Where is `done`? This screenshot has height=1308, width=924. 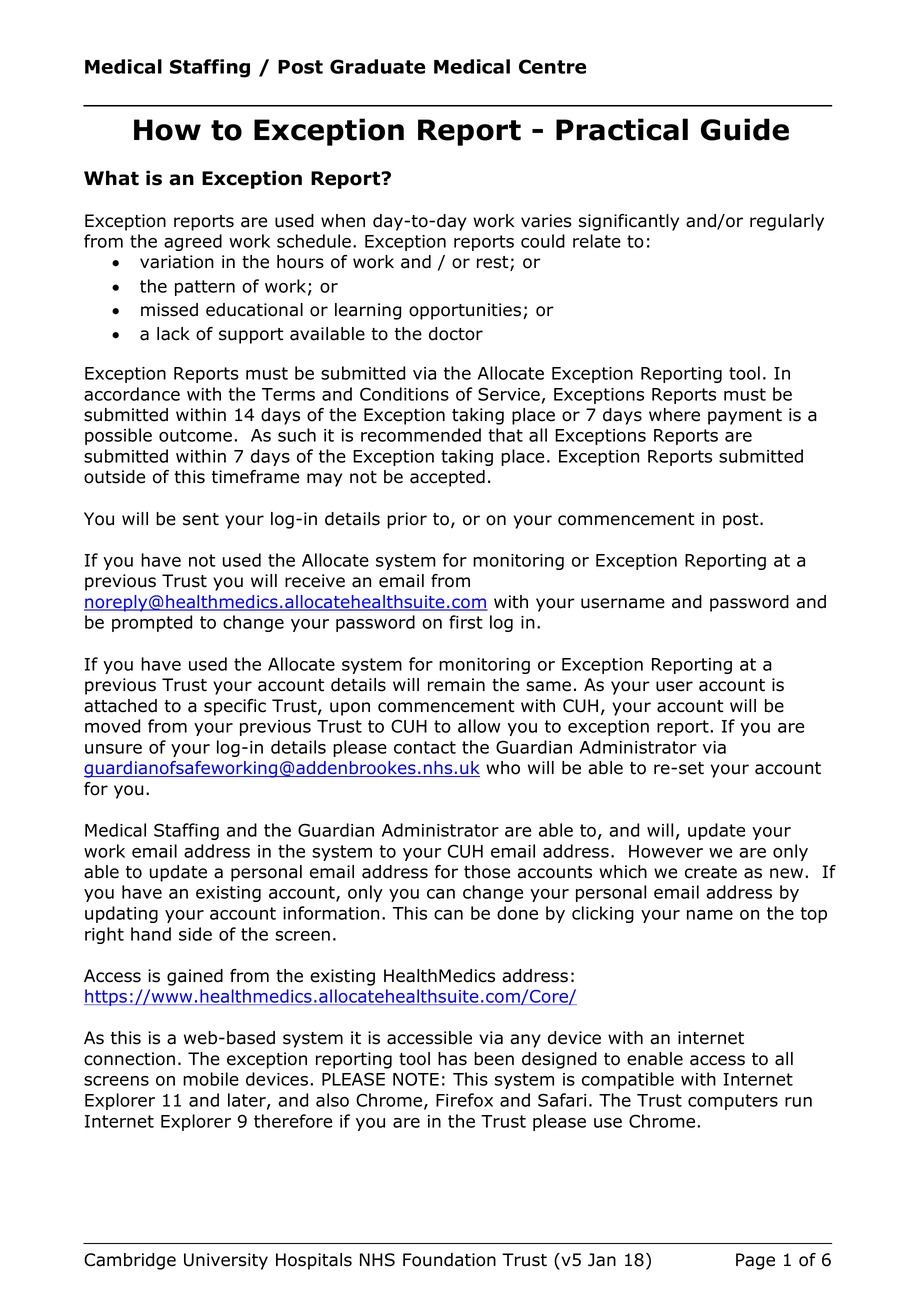
done is located at coordinates (517, 913).
